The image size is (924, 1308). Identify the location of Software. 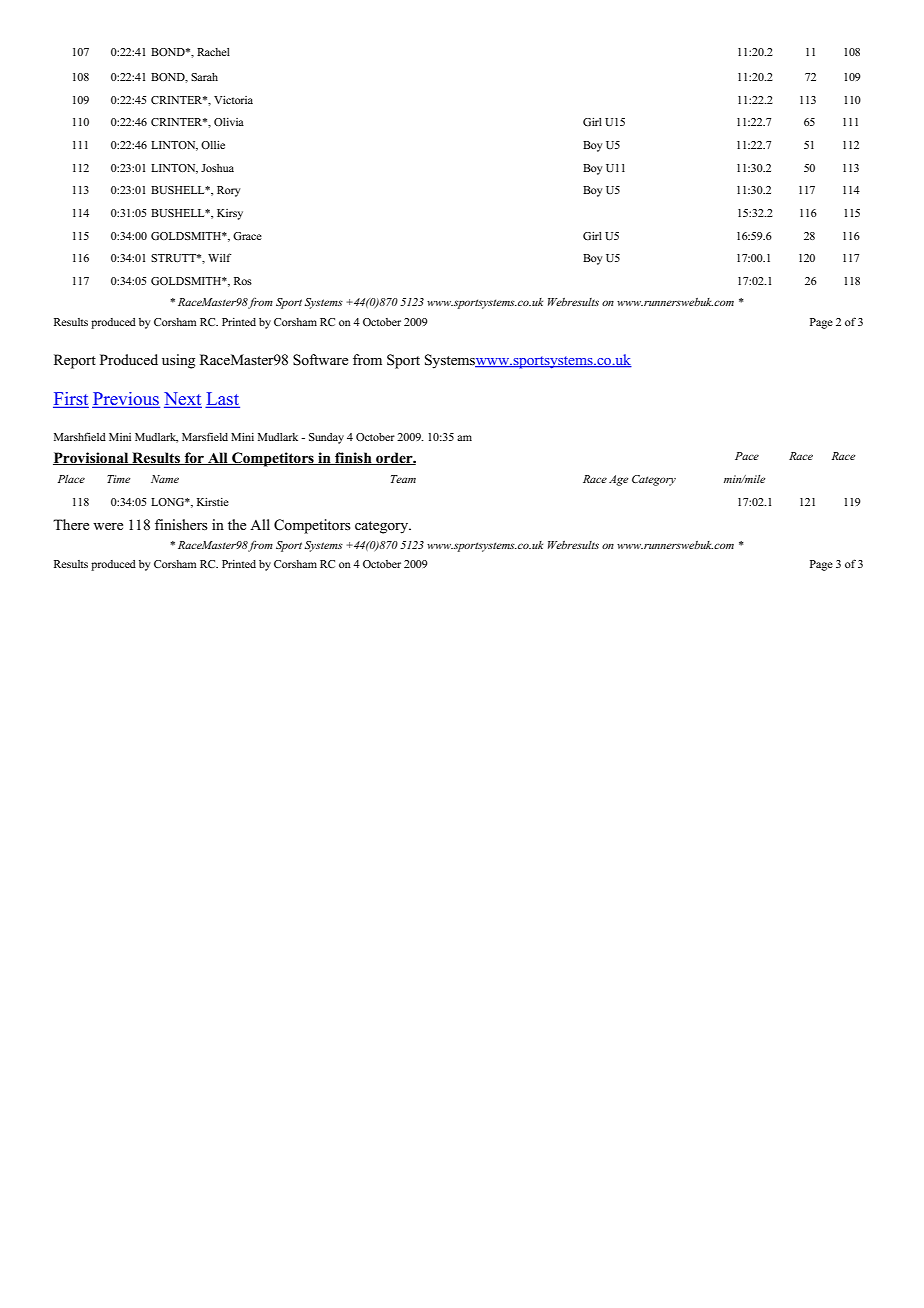
(320, 360).
